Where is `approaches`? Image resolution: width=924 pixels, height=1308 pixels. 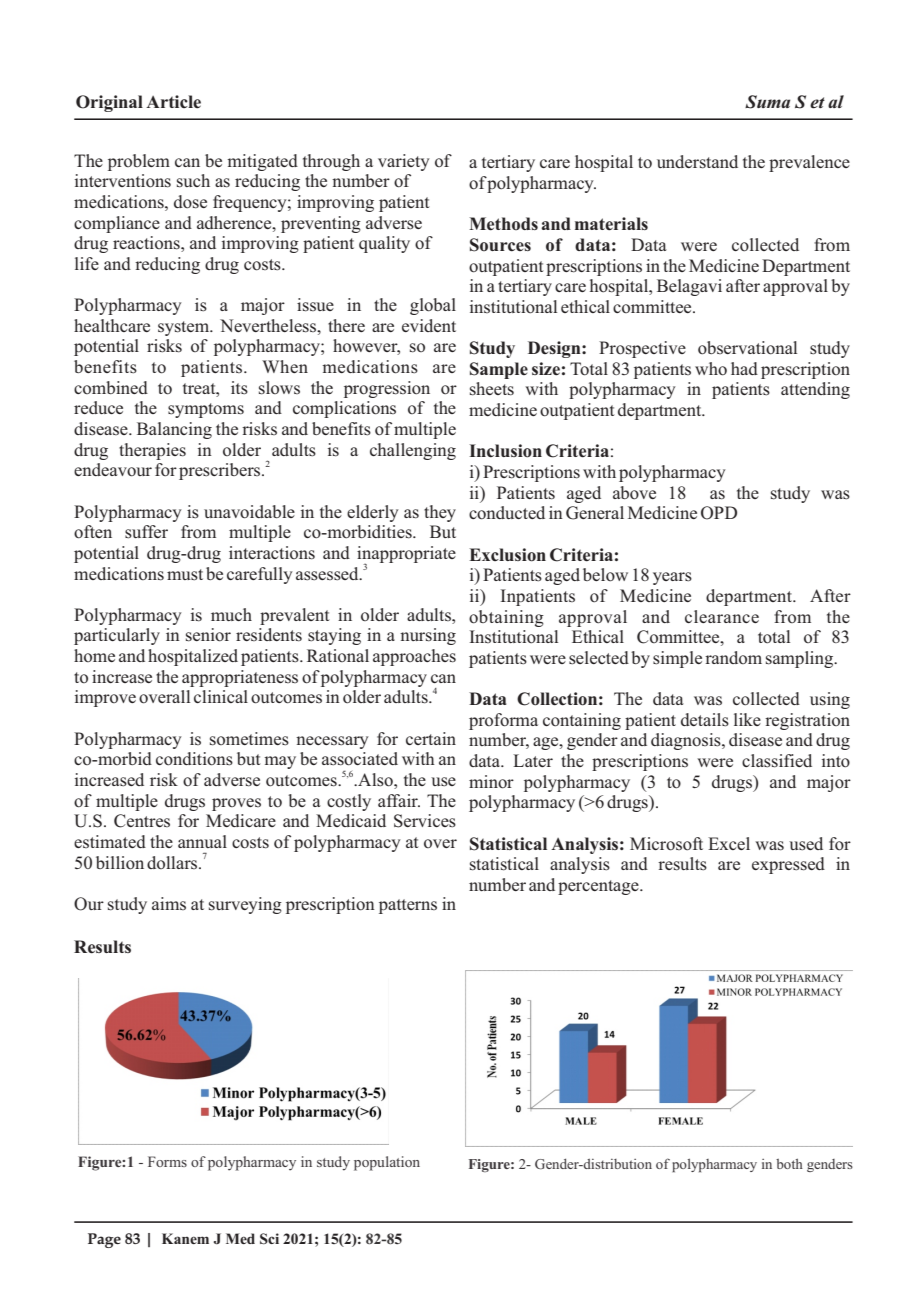 approaches is located at coordinates (414, 657).
